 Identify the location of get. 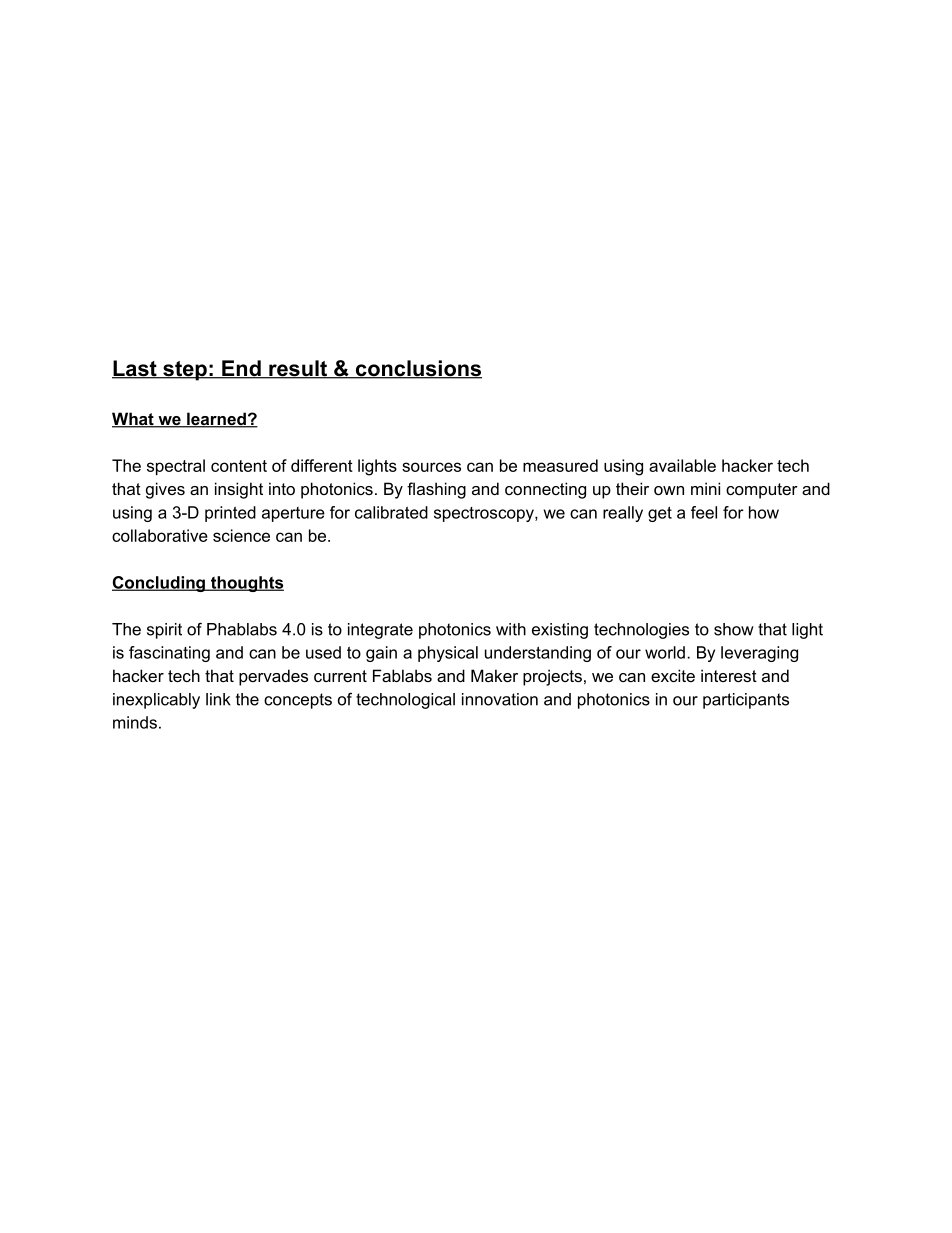
(660, 514).
